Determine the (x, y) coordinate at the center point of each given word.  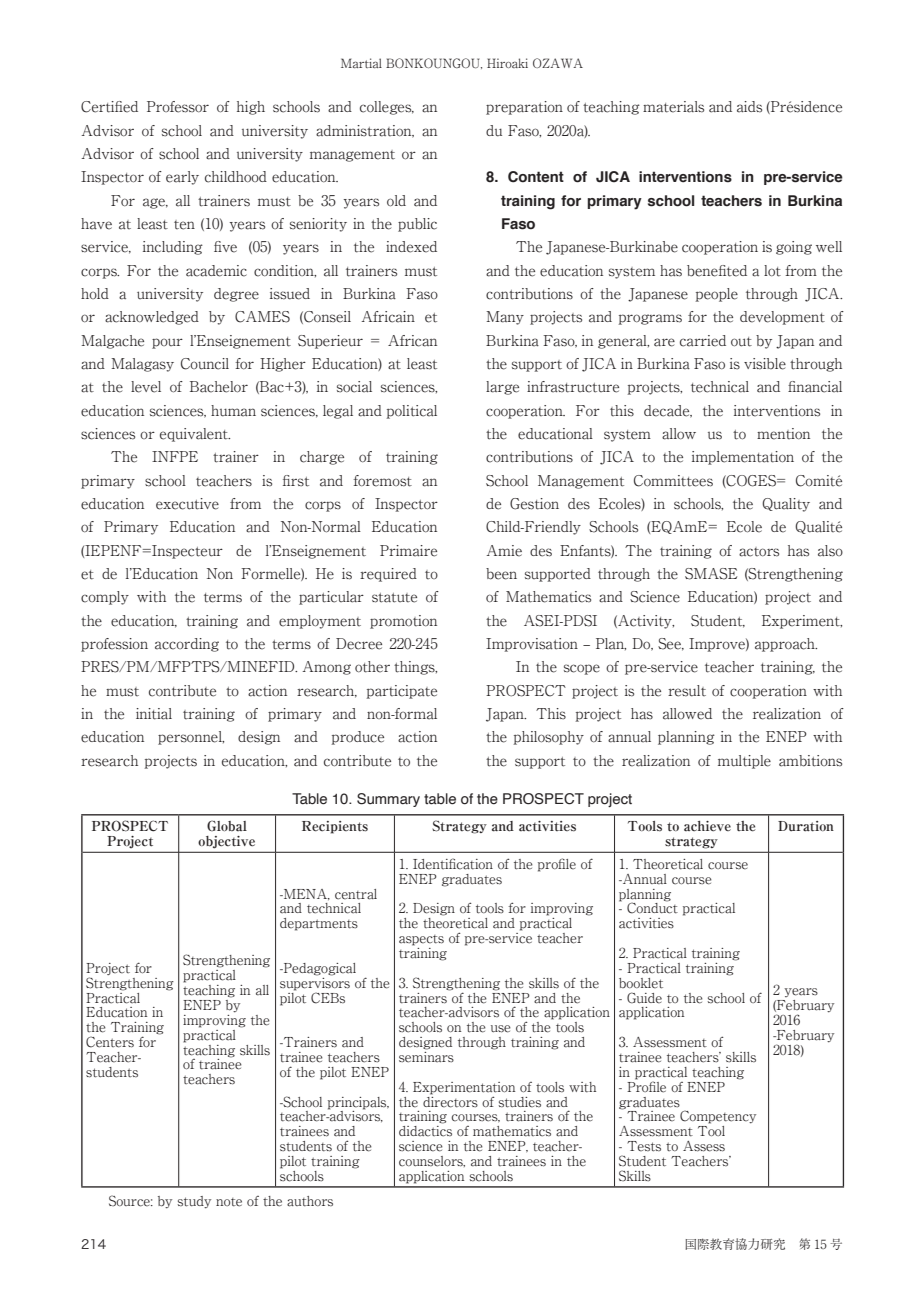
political (411, 412)
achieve (707, 826)
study (194, 1202)
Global (227, 825)
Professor (178, 107)
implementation (743, 458)
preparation (524, 108)
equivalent (195, 435)
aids (749, 107)
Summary (388, 800)
